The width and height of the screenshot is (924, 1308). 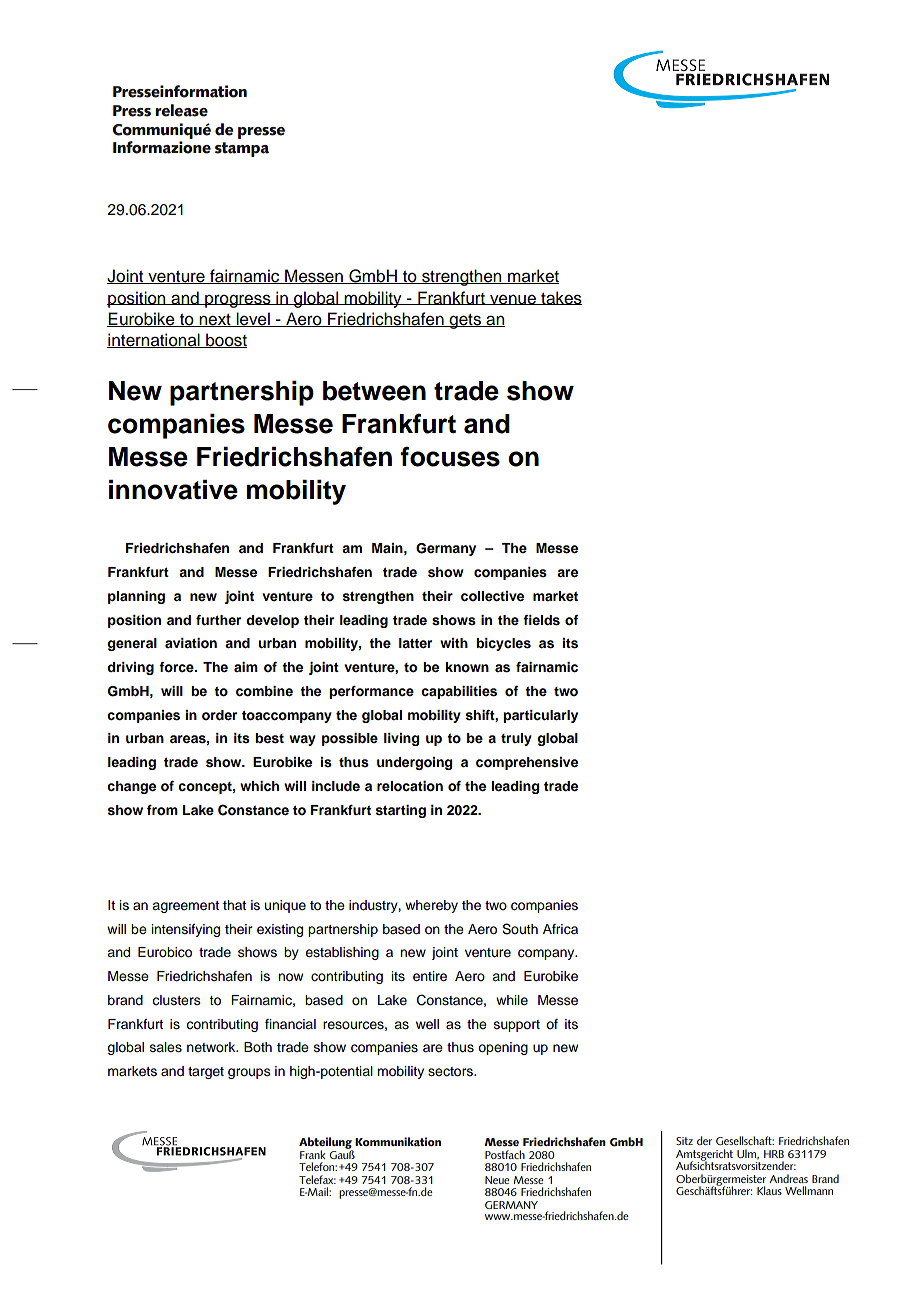 I want to click on takes, so click(x=560, y=298).
